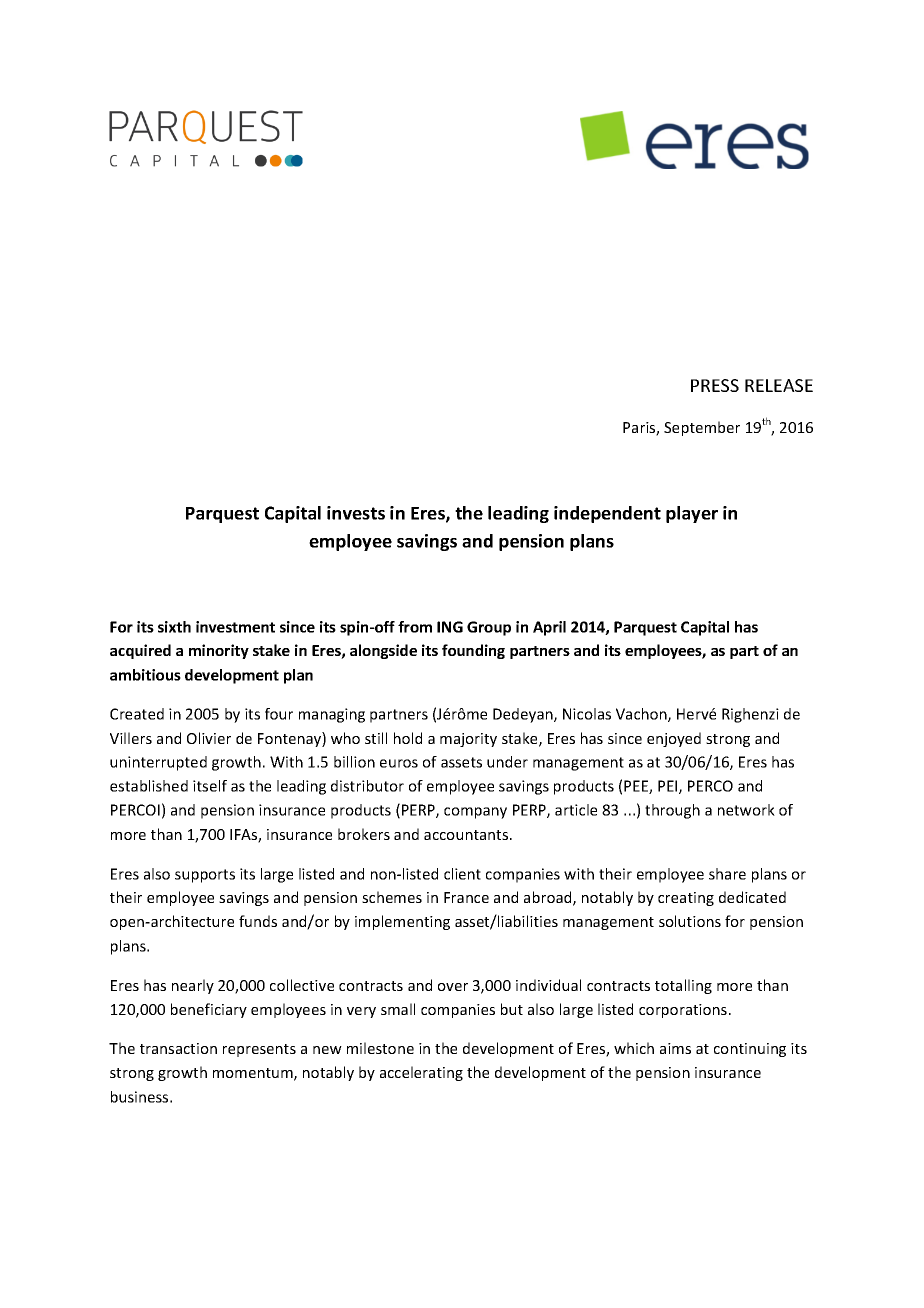 Image resolution: width=924 pixels, height=1308 pixels. Describe the element at coordinates (356, 513) in the screenshot. I see `invests` at that location.
